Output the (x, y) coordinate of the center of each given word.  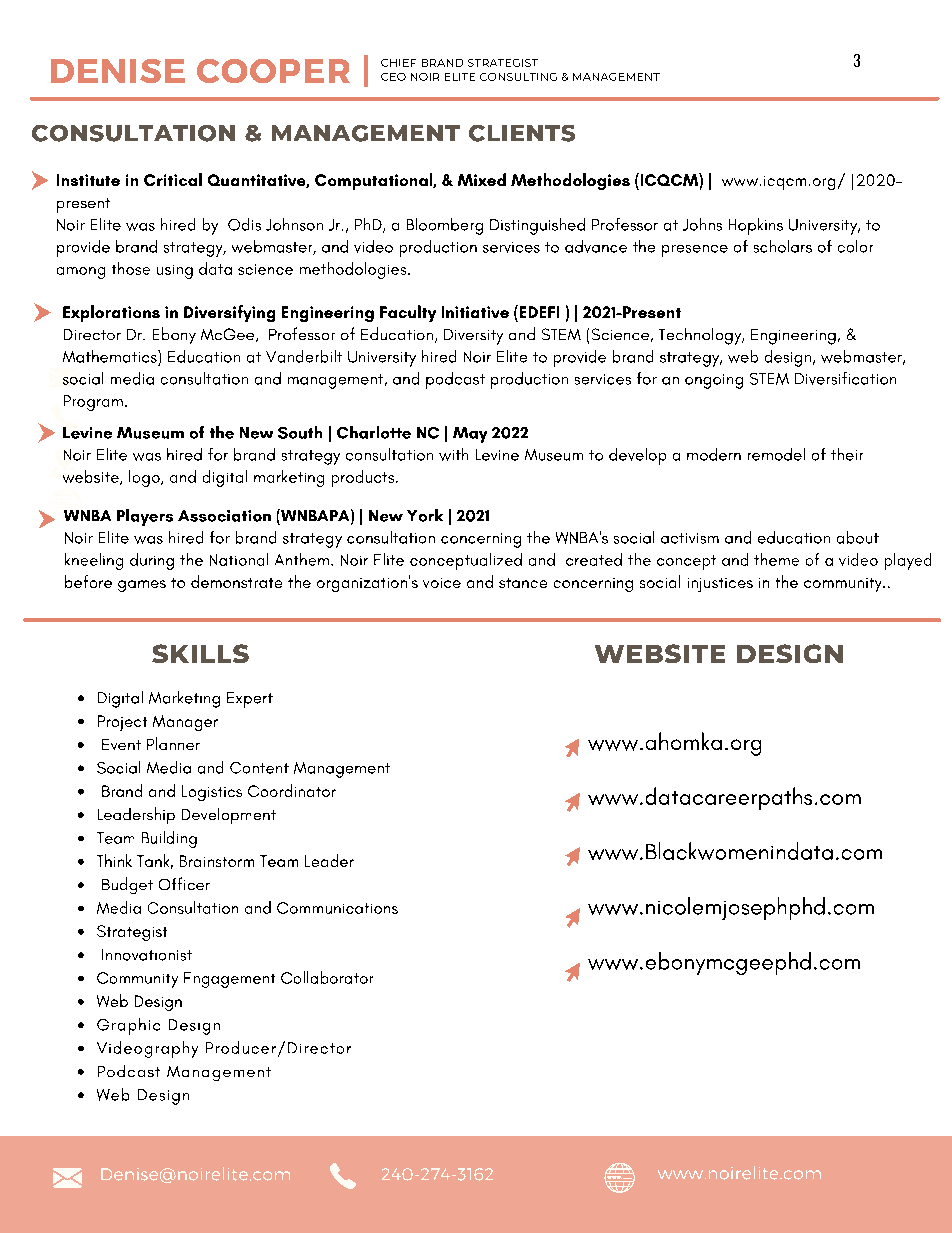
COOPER (273, 71)
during (152, 561)
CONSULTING (518, 77)
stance (523, 583)
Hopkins (756, 226)
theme (776, 559)
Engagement (229, 980)
